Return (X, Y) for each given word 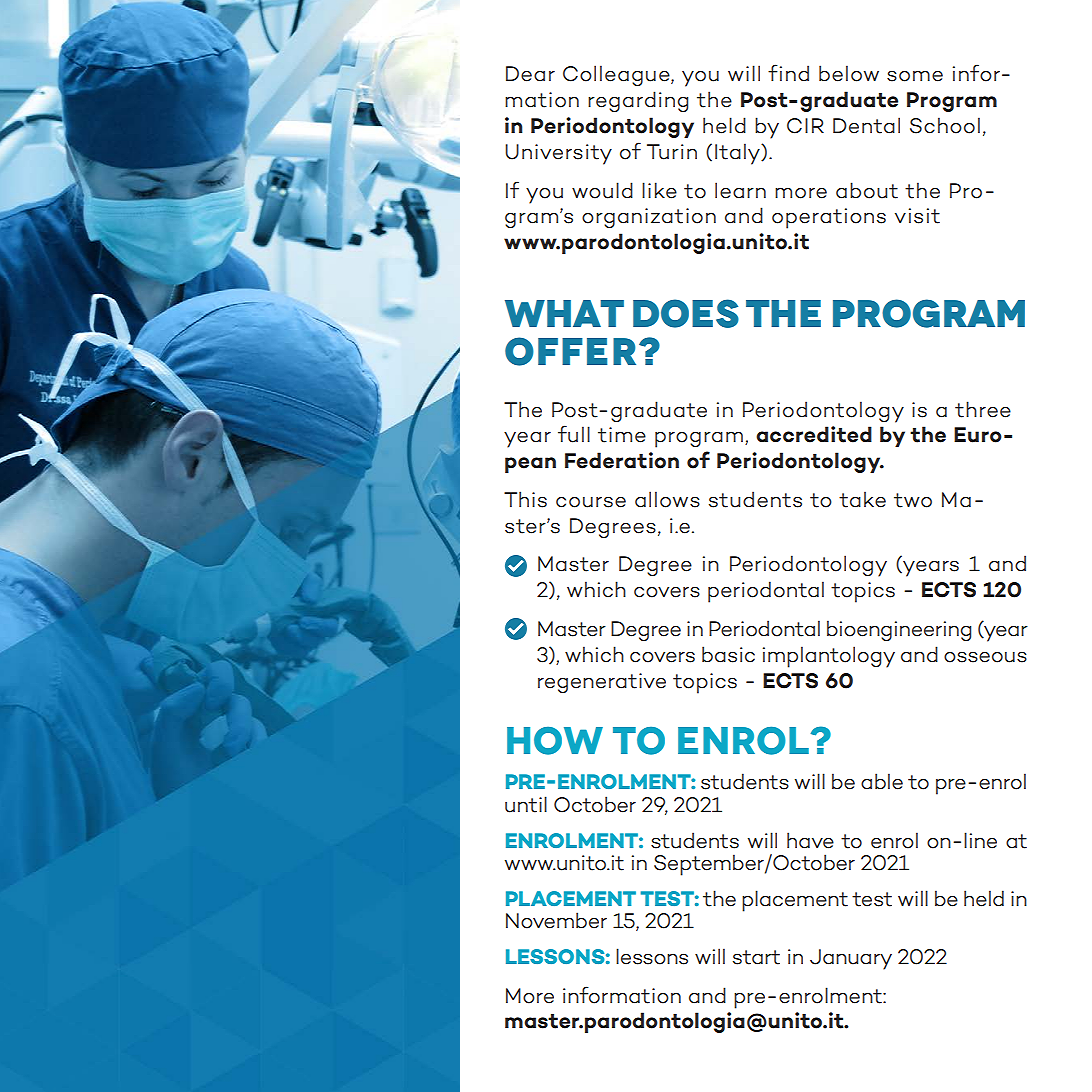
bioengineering (899, 631)
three (983, 409)
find (788, 72)
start (756, 957)
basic (728, 654)
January (851, 959)
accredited (814, 434)
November (556, 920)
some (915, 76)
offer (570, 351)
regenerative (602, 683)
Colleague (617, 76)
